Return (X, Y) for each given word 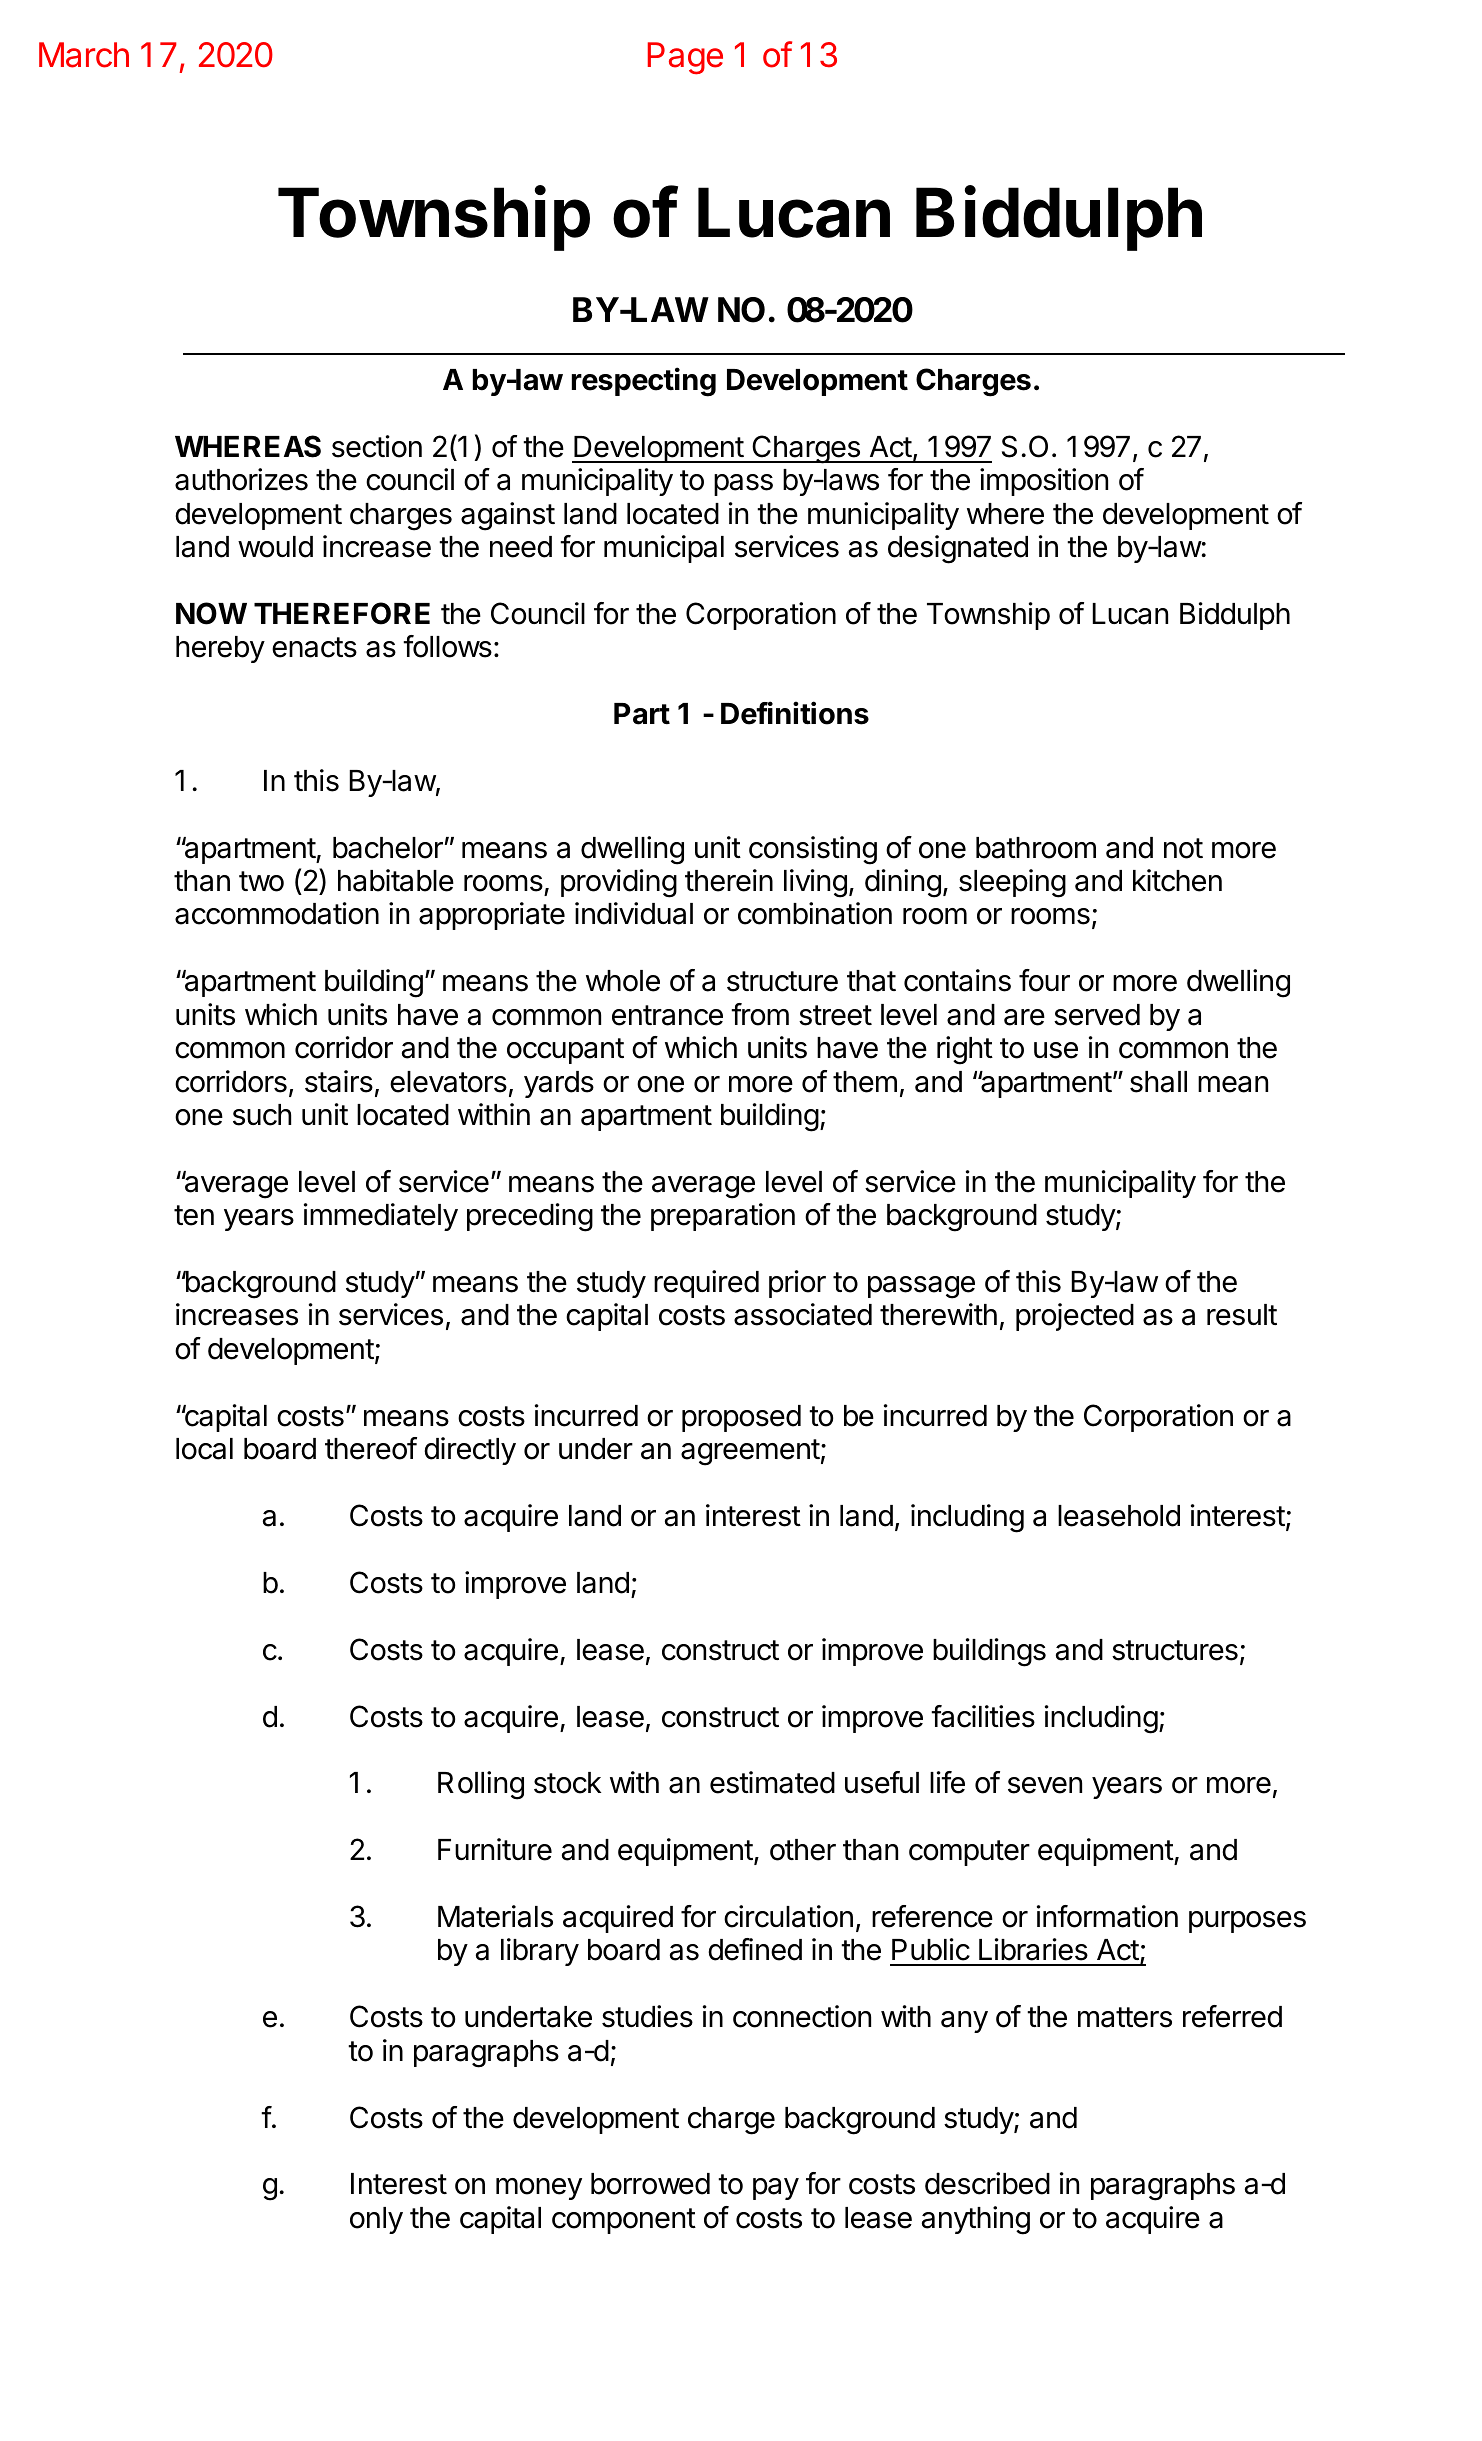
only (376, 2220)
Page (685, 58)
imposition (1044, 482)
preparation (723, 1217)
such (262, 1115)
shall (1158, 1082)
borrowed (650, 2184)
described (987, 2183)
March (84, 55)
